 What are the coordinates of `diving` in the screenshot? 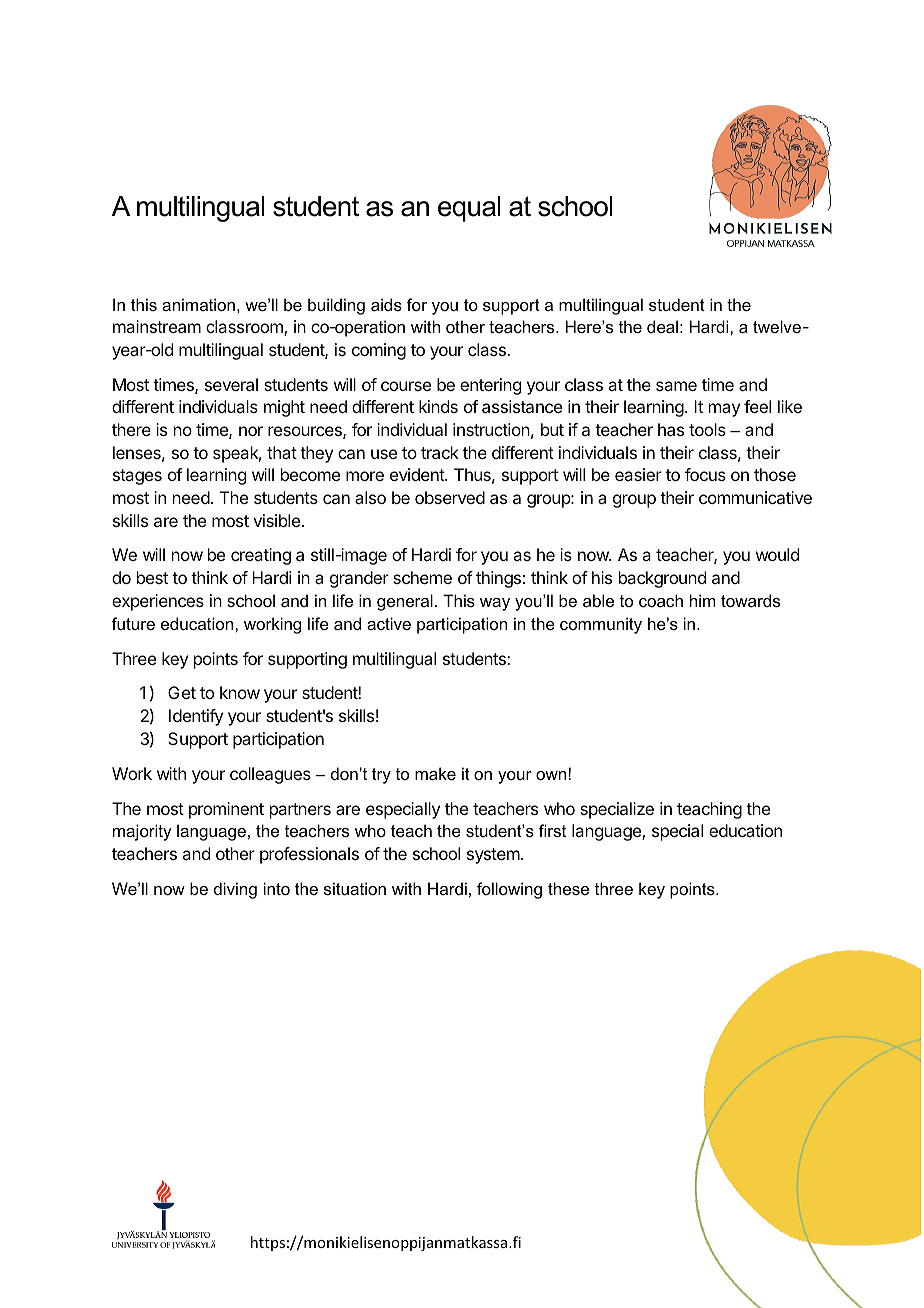 It's located at (235, 890).
